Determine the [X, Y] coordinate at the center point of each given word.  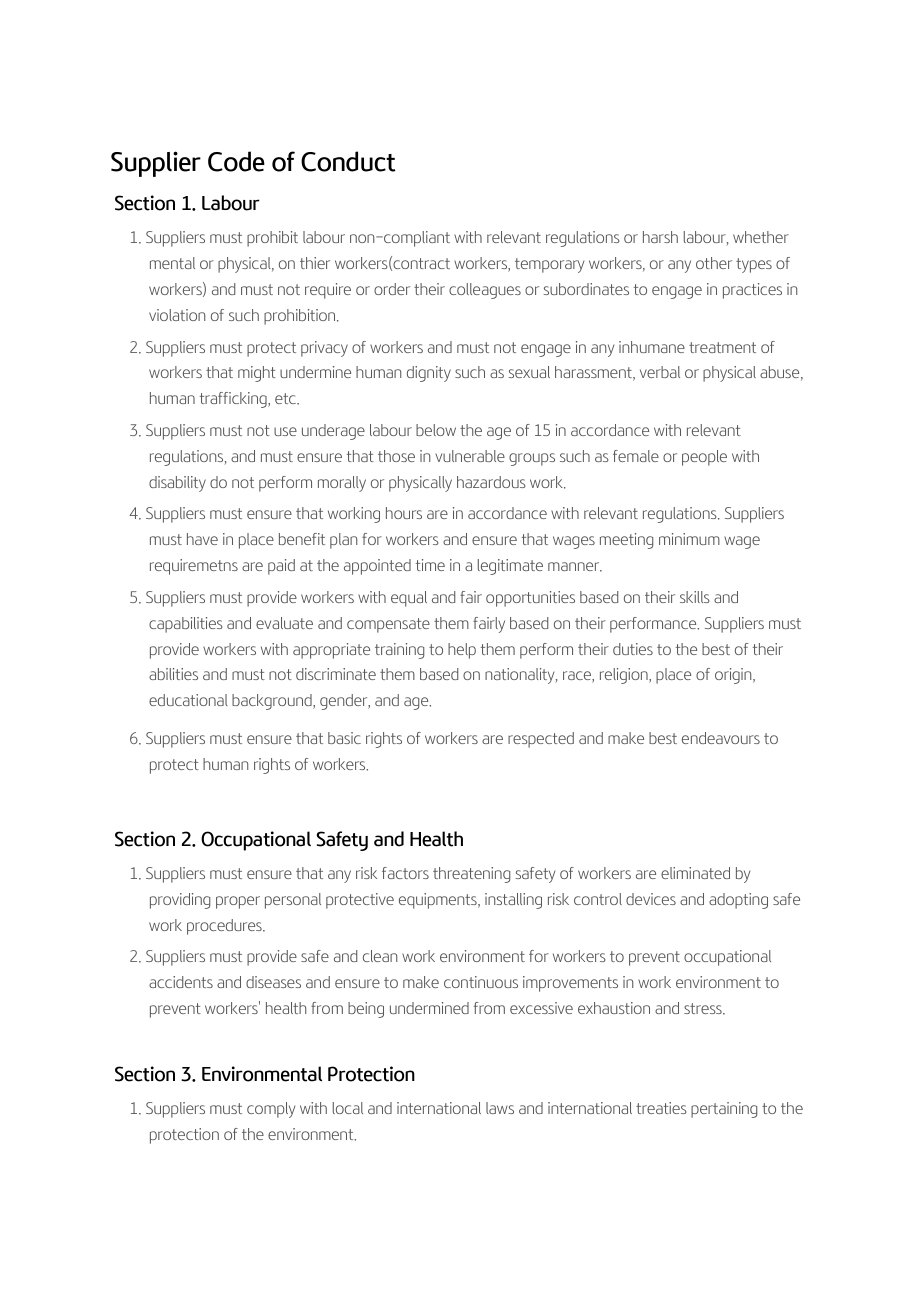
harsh [660, 237]
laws [500, 1108]
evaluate [284, 623]
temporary [549, 265]
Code [236, 161]
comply [271, 1110]
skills [695, 597]
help [462, 651]
